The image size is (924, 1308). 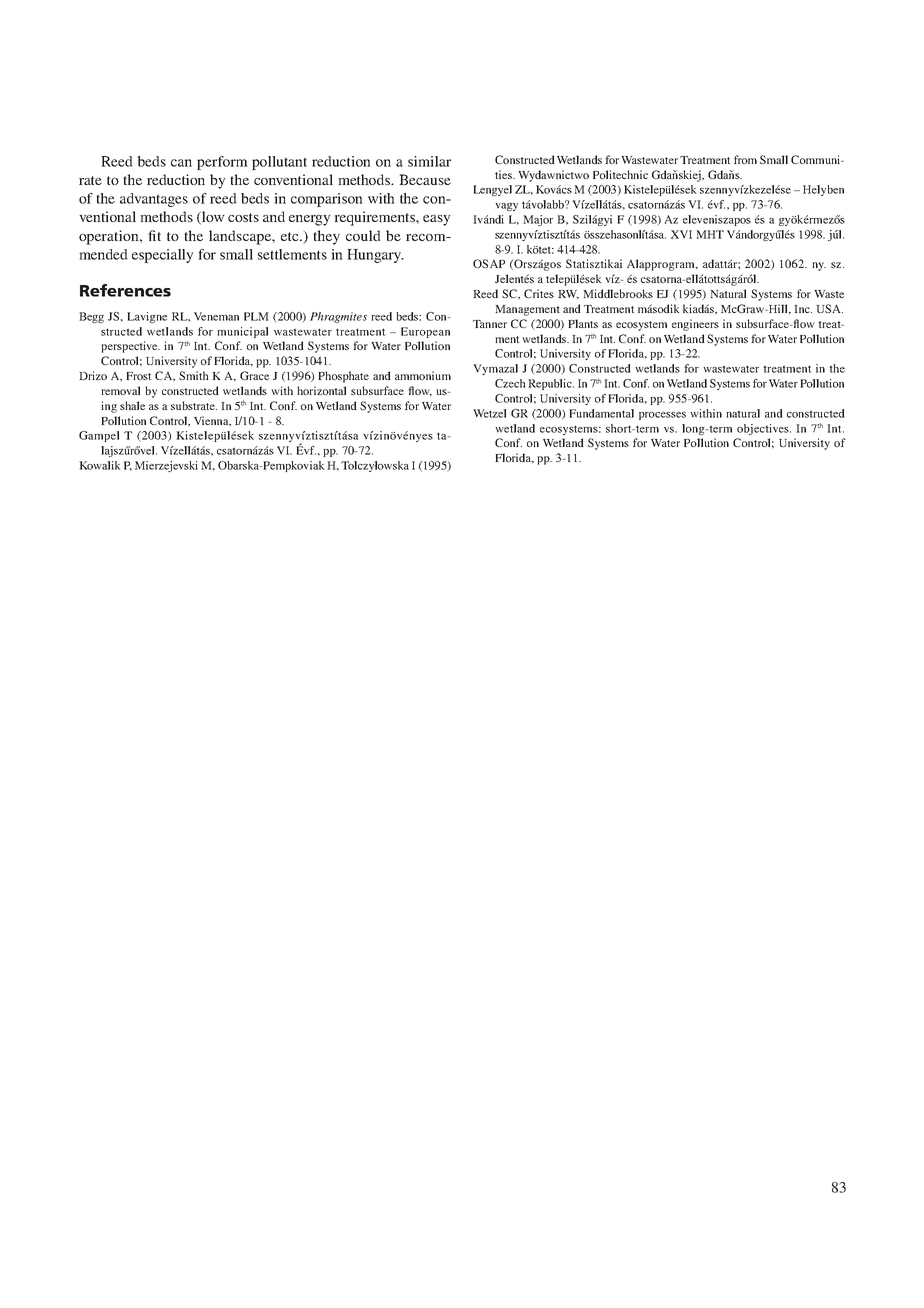 I want to click on removal, so click(x=120, y=390).
